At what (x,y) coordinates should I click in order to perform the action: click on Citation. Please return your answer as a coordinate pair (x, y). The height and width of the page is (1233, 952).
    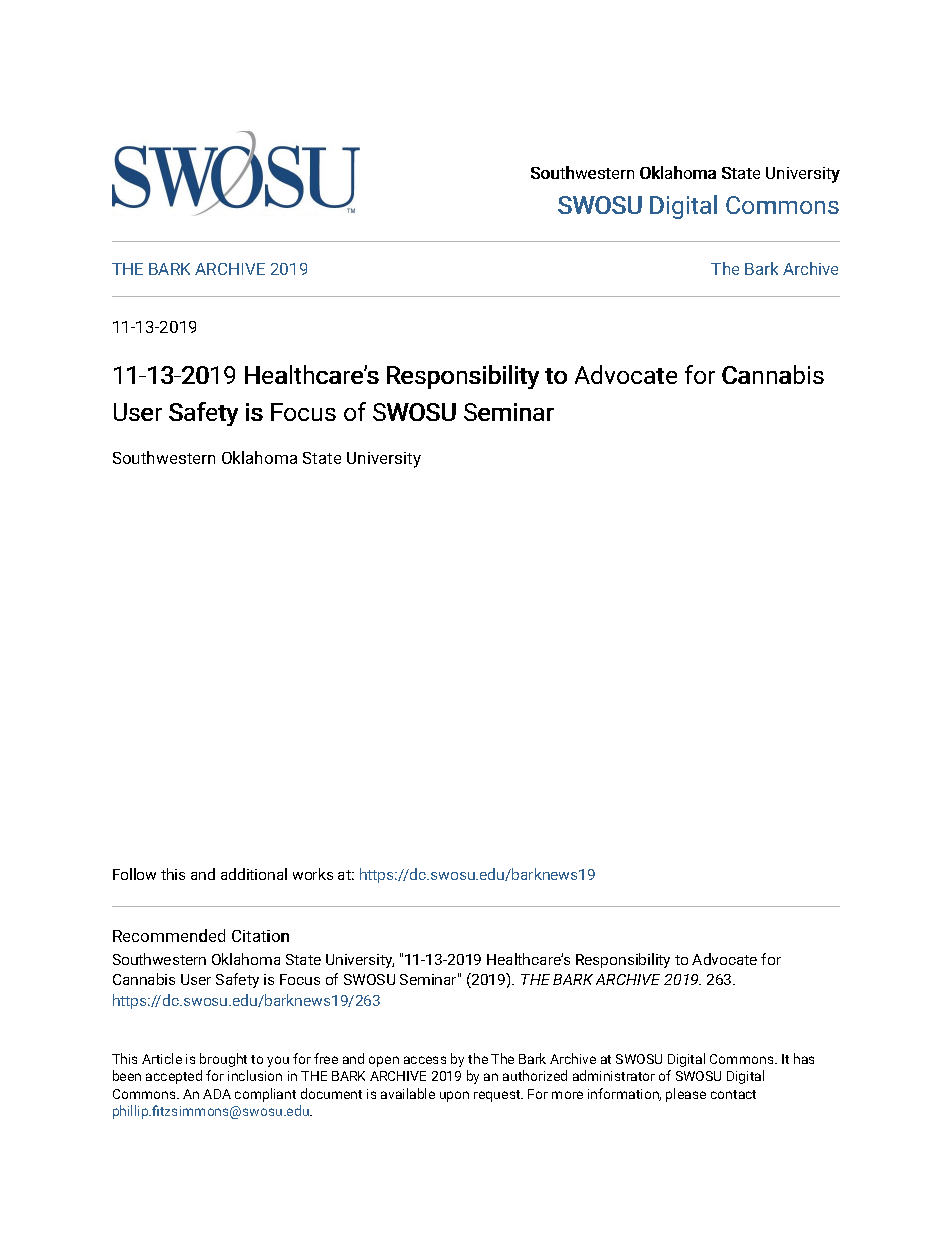
    Looking at the image, I should click on (260, 936).
